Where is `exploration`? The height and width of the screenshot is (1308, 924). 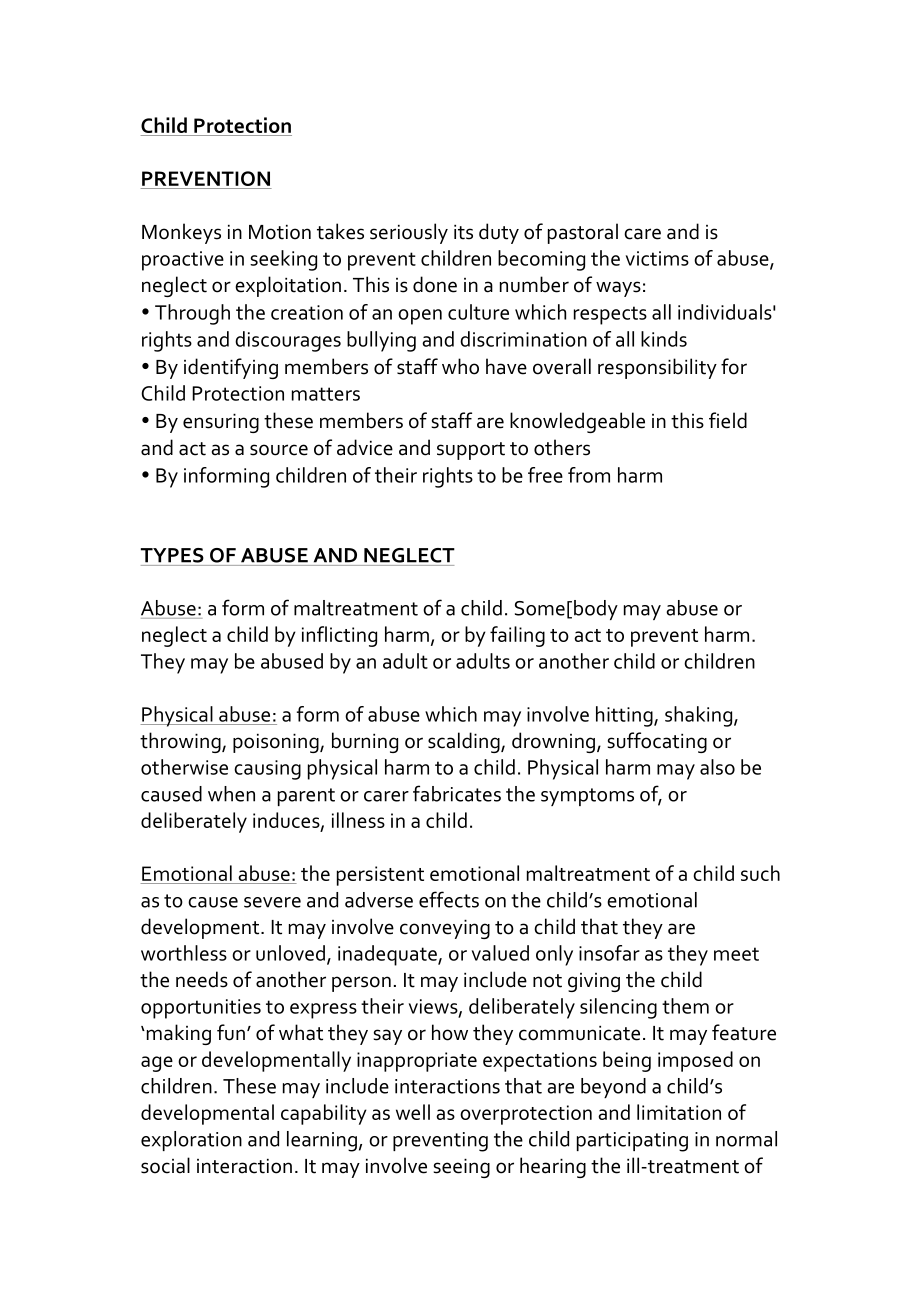
exploration is located at coordinates (191, 1141).
